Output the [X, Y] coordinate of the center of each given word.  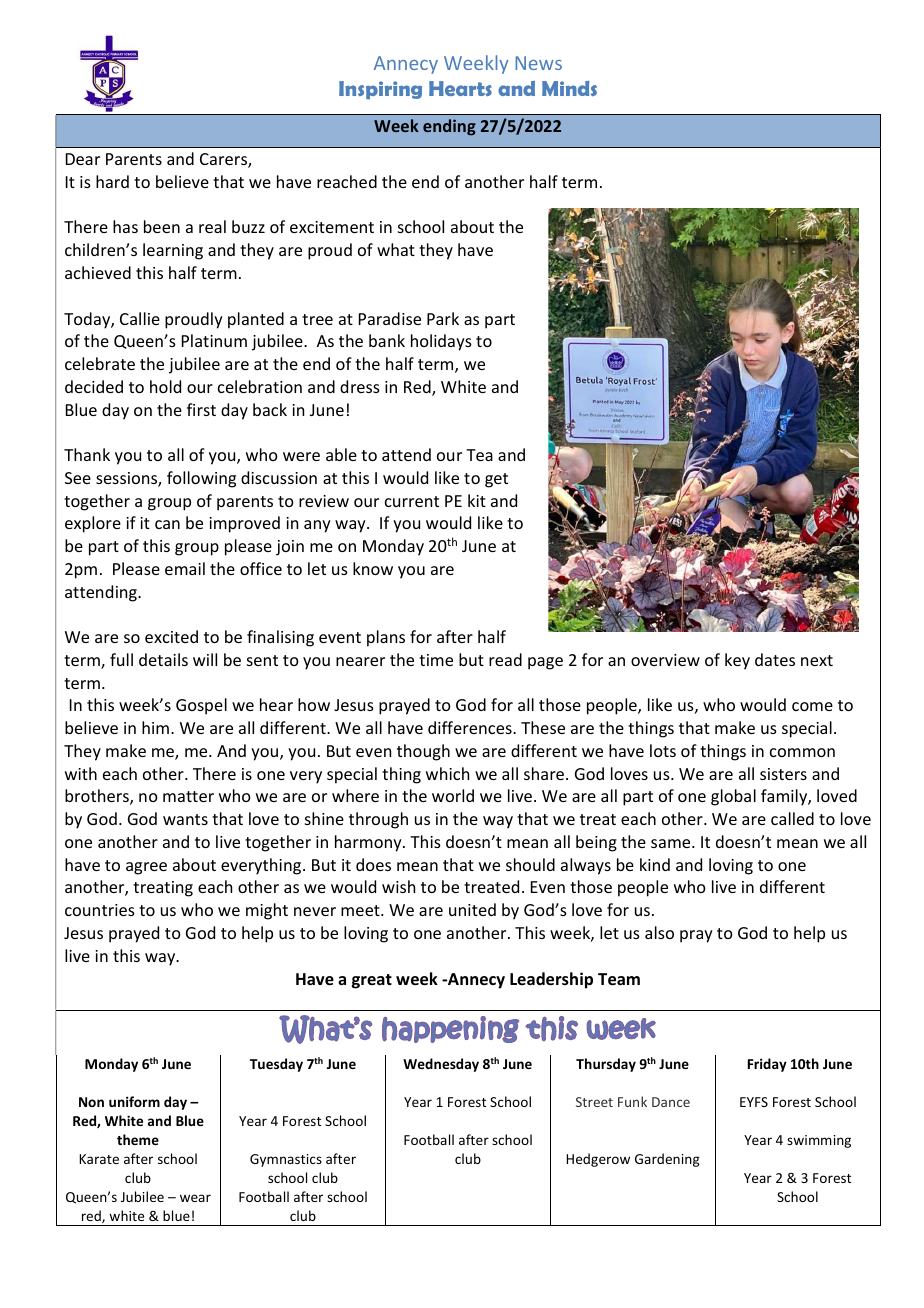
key [737, 661]
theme [138, 1139]
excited [171, 636]
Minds [569, 88]
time [436, 660]
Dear [83, 159]
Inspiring [380, 90]
